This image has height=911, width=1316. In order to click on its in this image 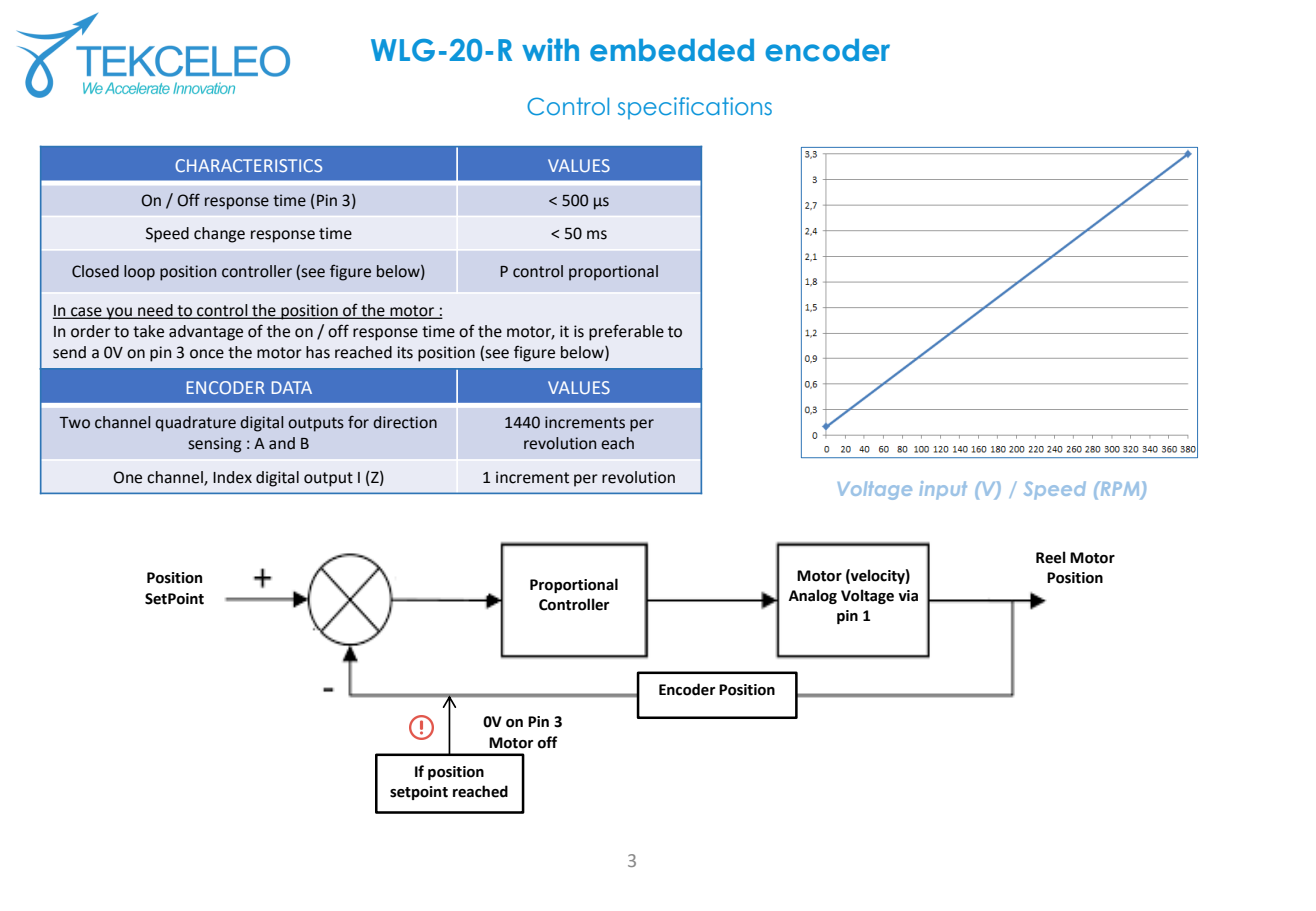, I will do `click(405, 352)`.
